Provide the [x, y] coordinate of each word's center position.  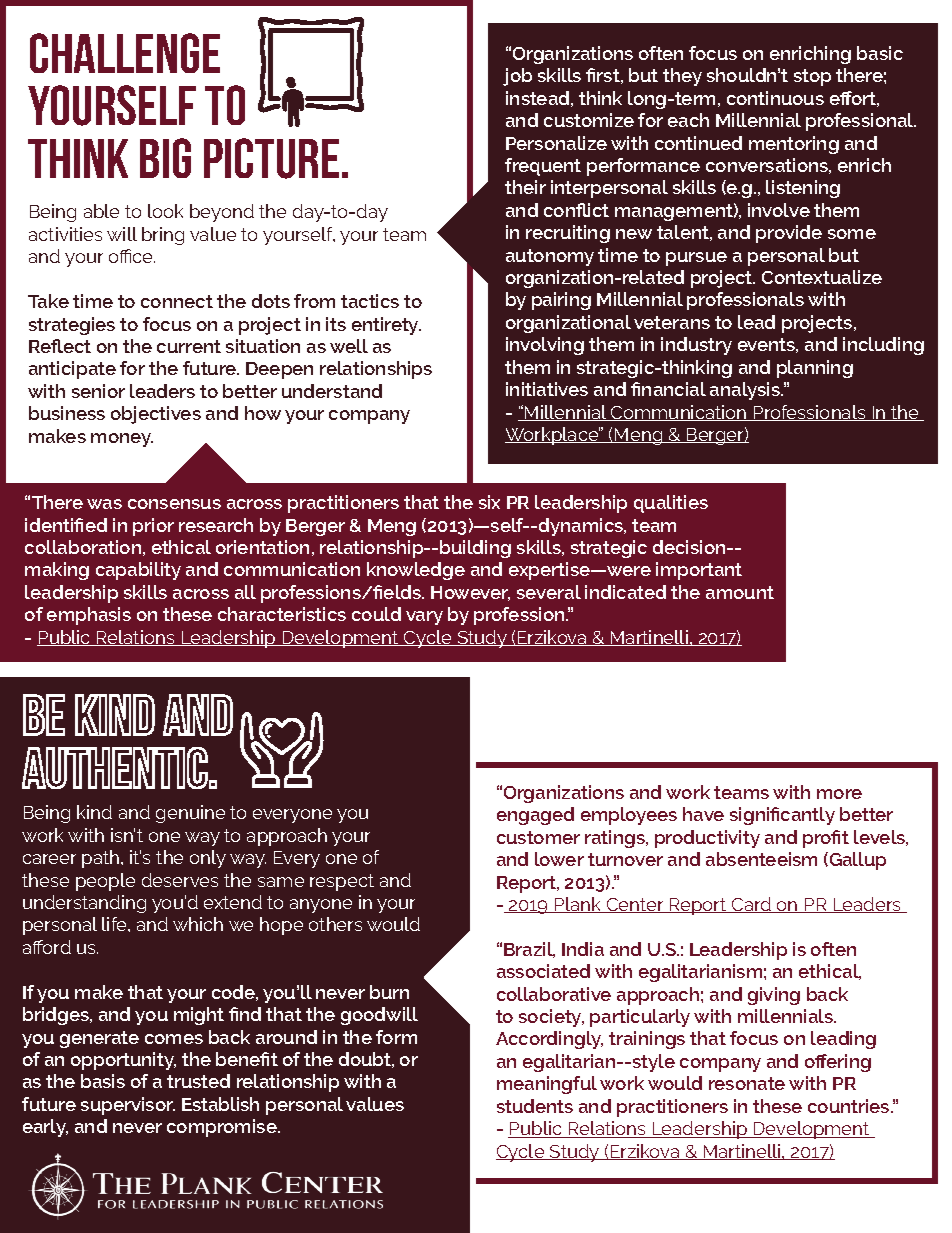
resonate [747, 1083]
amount [740, 592]
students [535, 1106]
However [470, 593]
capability [138, 571]
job [517, 77]
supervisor [128, 1106]
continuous [775, 98]
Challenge [125, 53]
